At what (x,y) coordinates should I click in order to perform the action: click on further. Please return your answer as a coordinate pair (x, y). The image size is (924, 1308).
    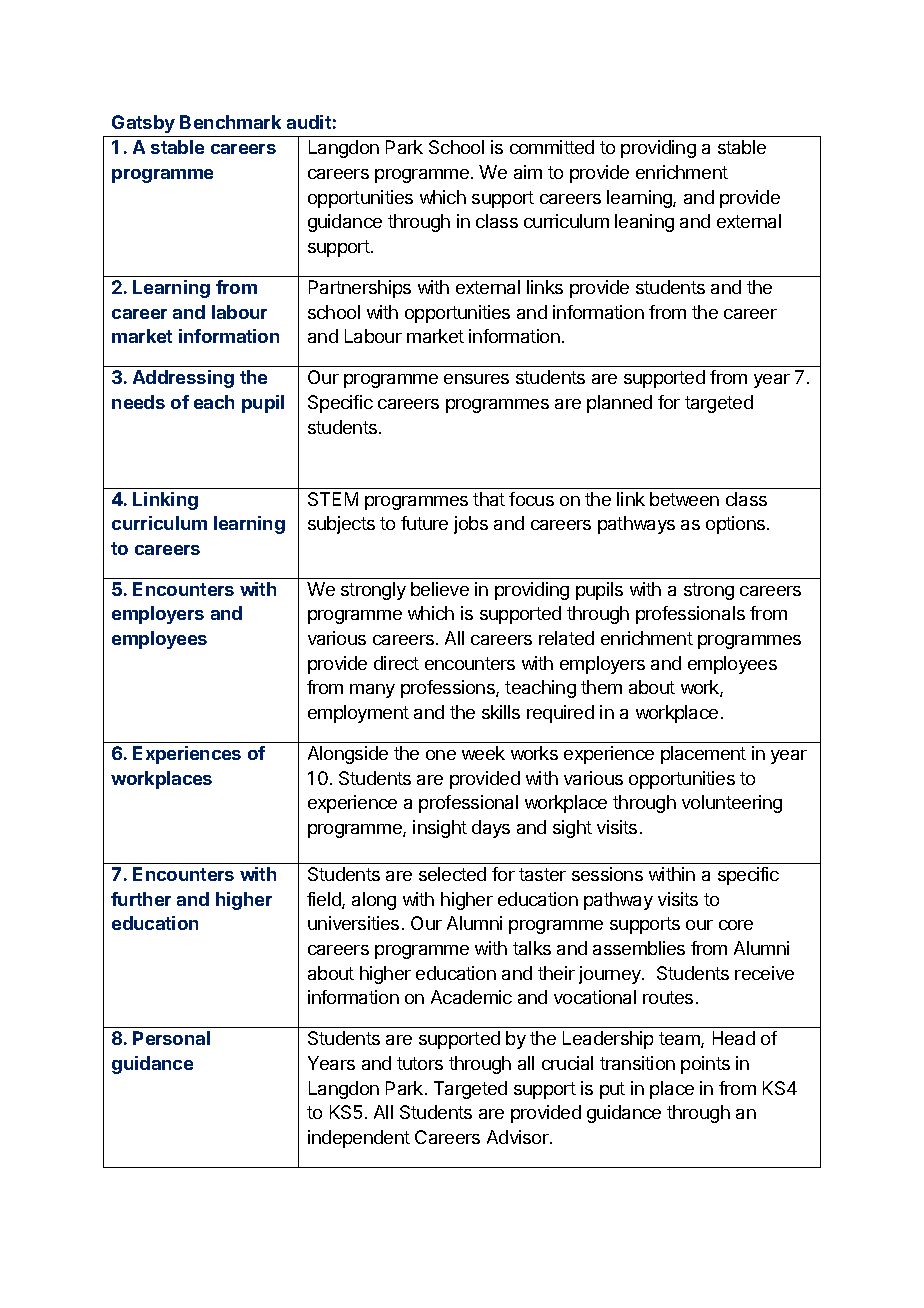
    Looking at the image, I should click on (141, 899).
